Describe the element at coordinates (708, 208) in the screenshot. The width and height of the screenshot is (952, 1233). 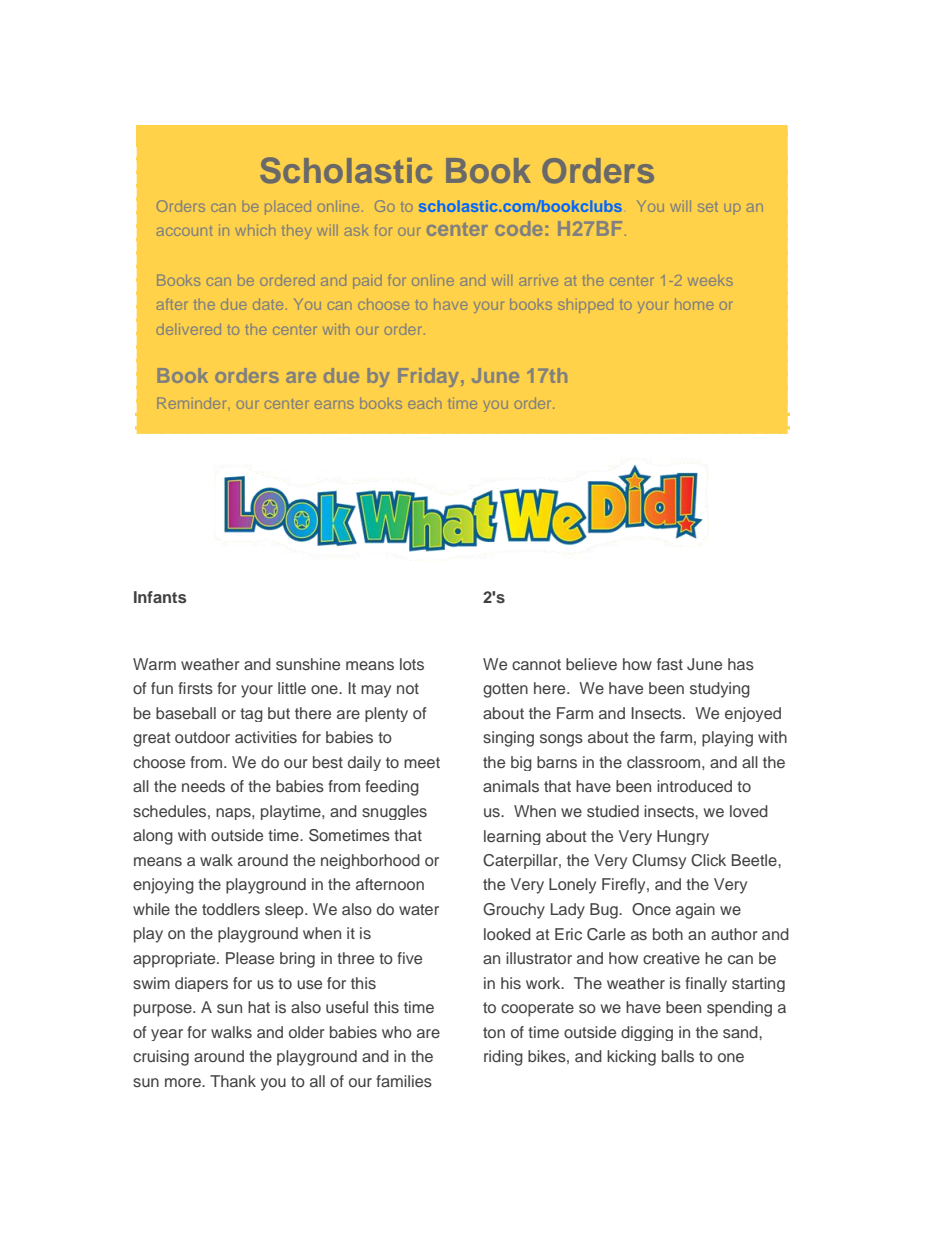
I see `set` at that location.
